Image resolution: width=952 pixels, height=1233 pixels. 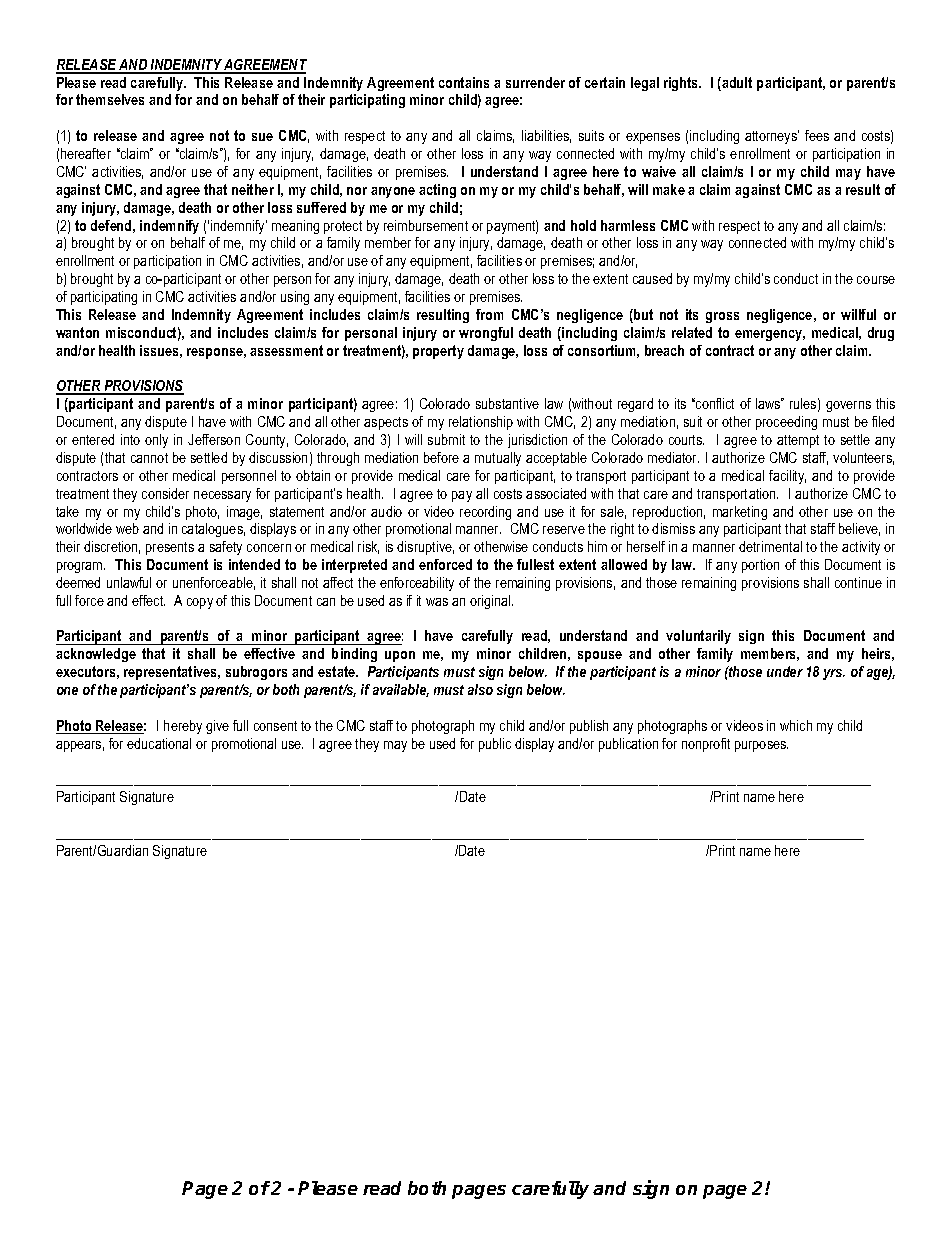 What do you see at coordinates (464, 82) in the document?
I see `contains` at bounding box center [464, 82].
